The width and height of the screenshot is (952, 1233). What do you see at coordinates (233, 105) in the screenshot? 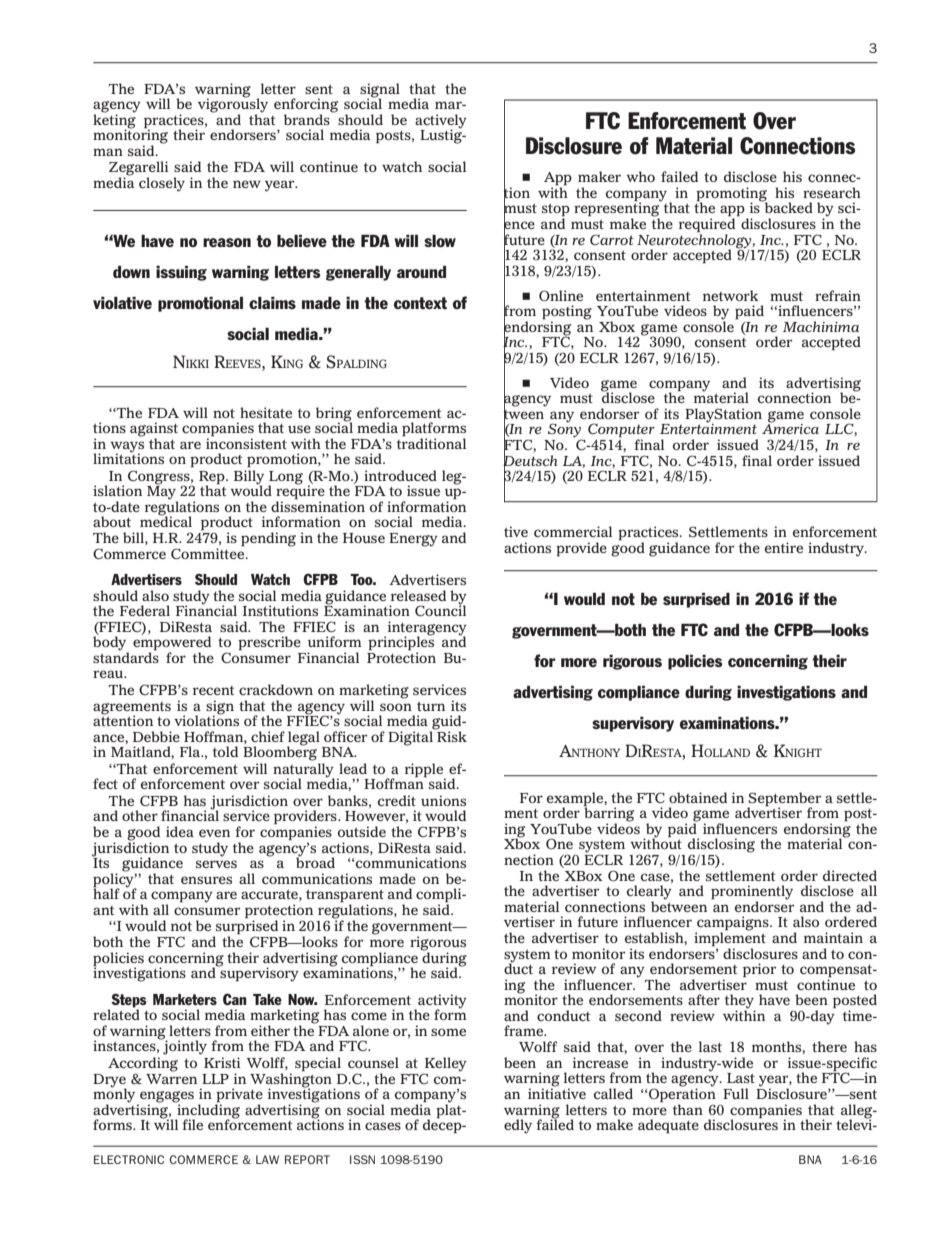
I see `vigorously` at bounding box center [233, 105].
